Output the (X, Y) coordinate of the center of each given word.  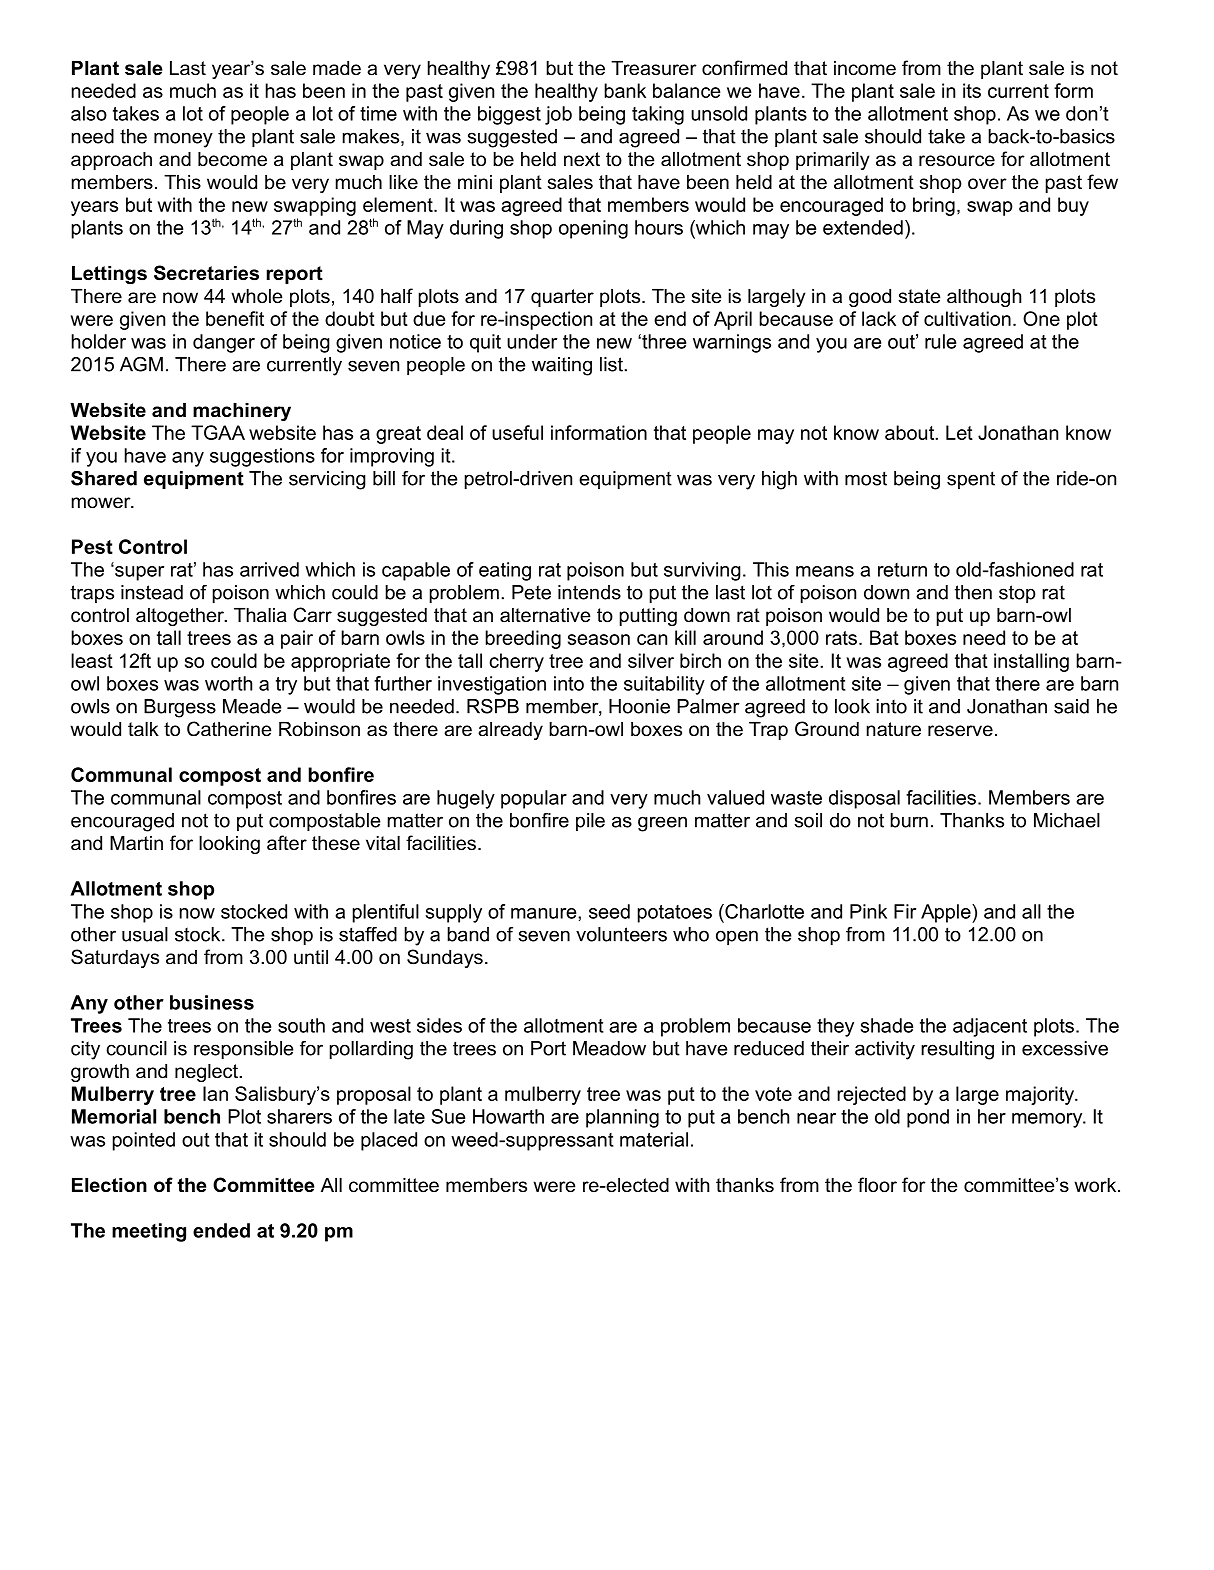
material (654, 1139)
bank (625, 90)
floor (877, 1185)
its (972, 90)
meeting (149, 1232)
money (183, 140)
